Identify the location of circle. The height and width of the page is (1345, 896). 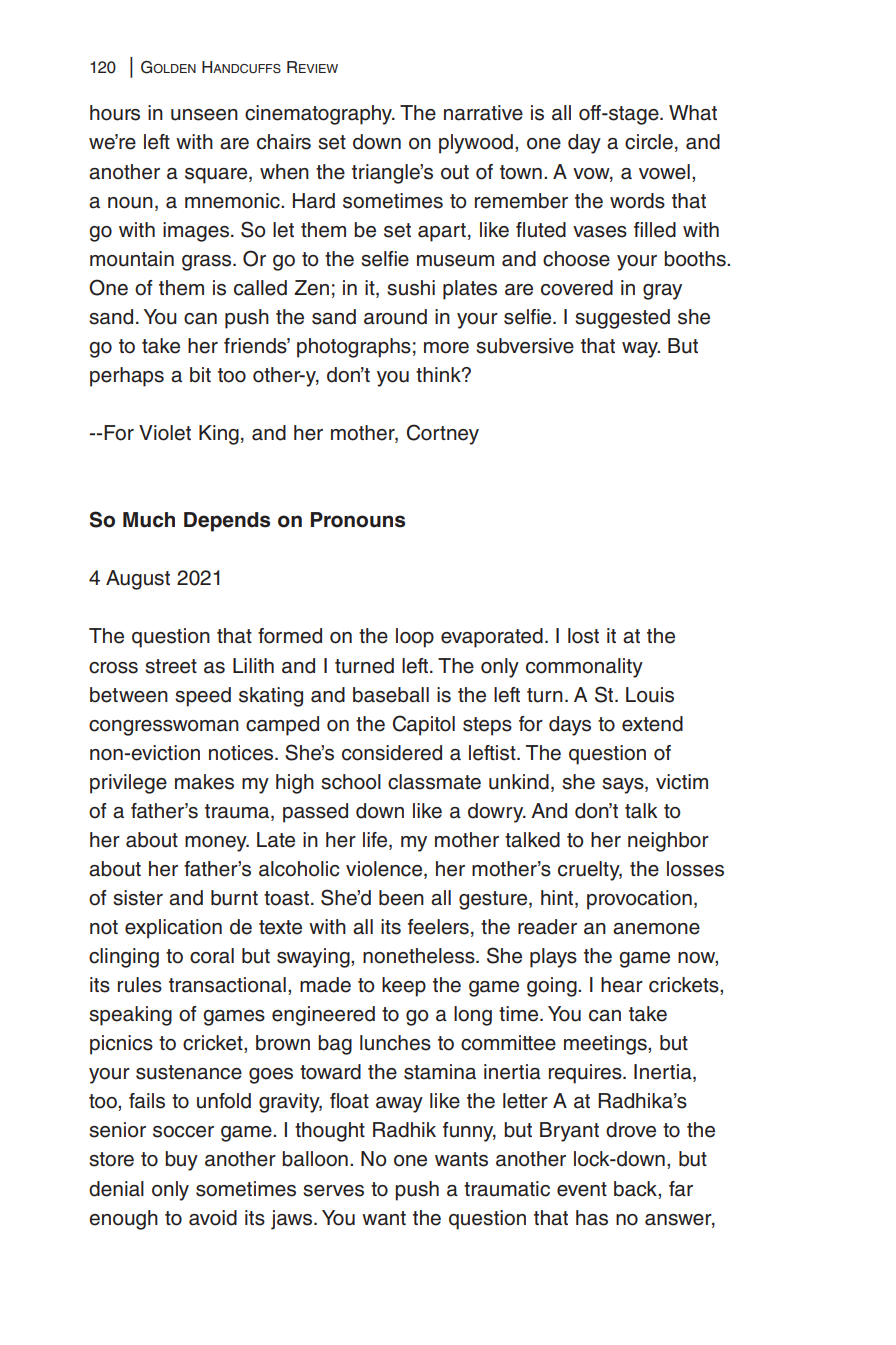
(649, 142).
